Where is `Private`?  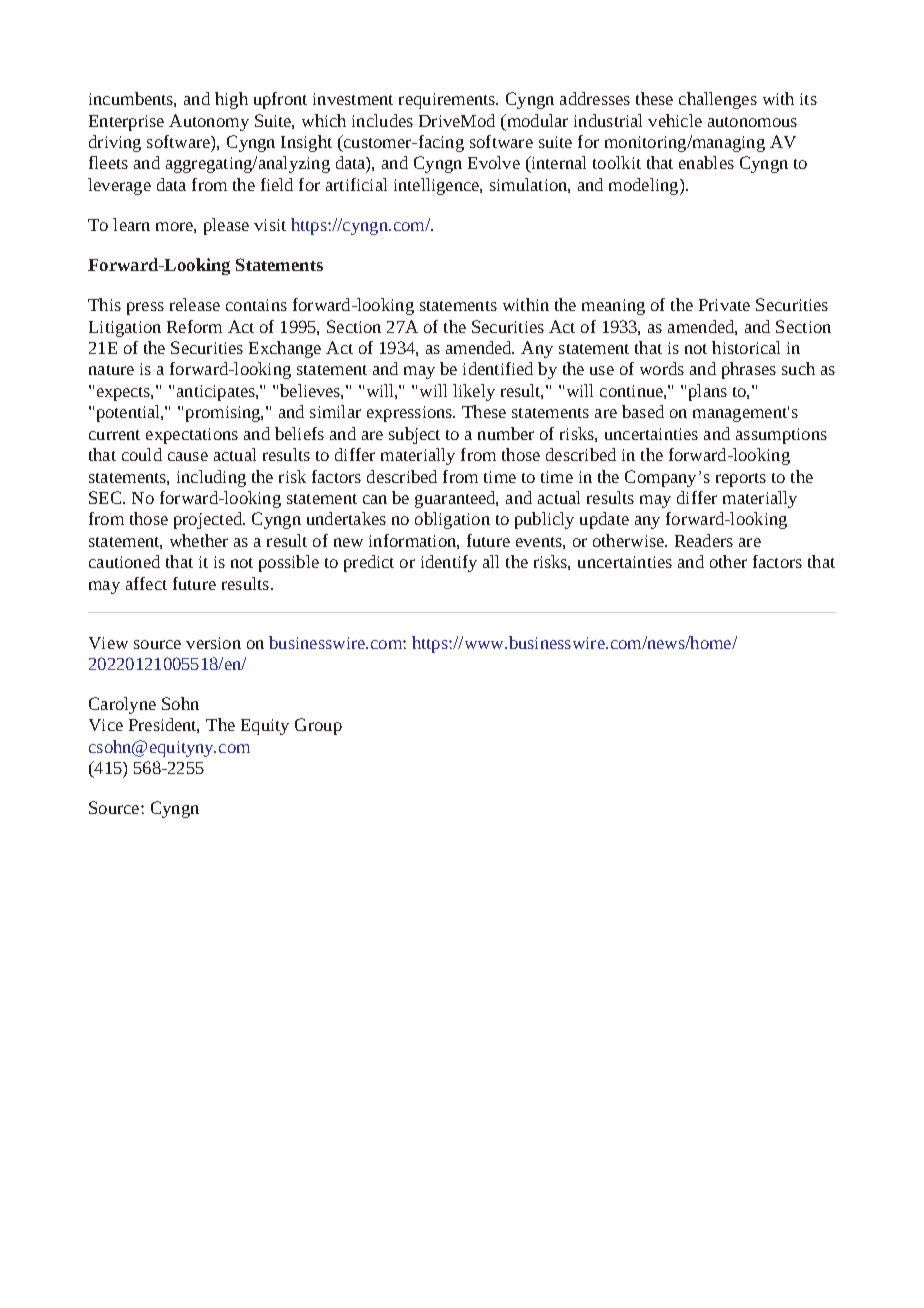
Private is located at coordinates (724, 305).
